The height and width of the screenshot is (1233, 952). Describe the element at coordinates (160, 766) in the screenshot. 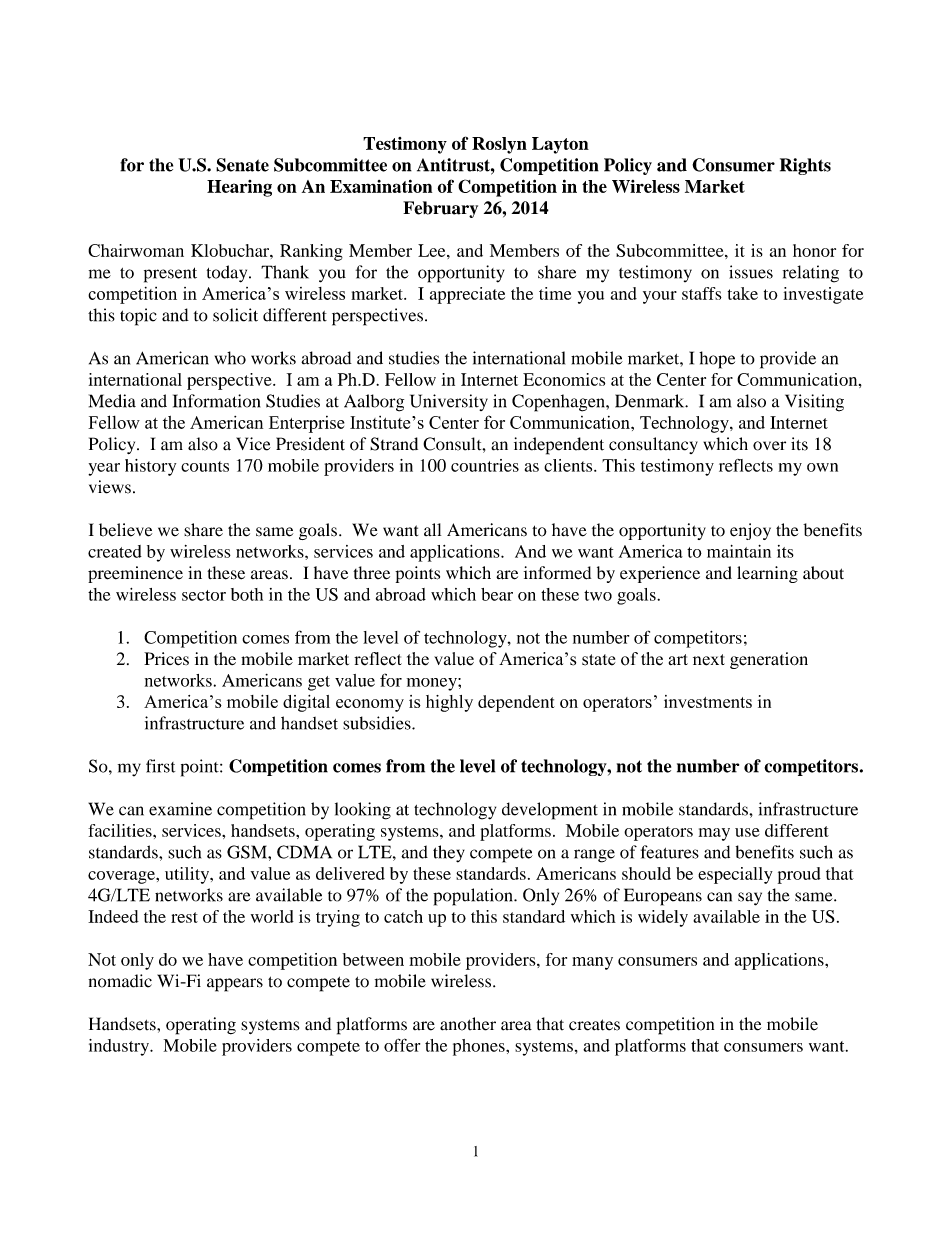

I see `first` at that location.
